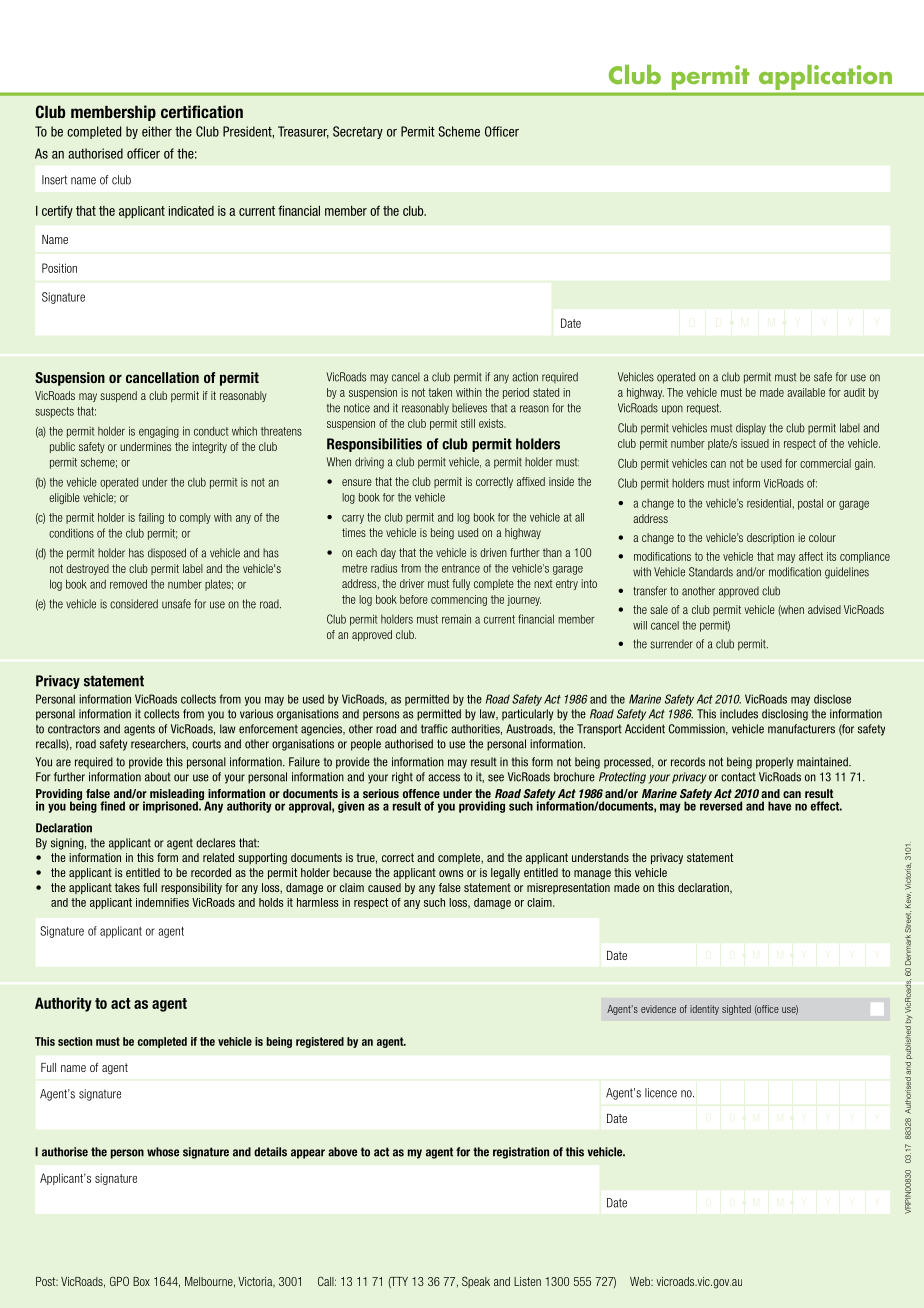 The width and height of the page is (924, 1308). Describe the element at coordinates (825, 77) in the page. I see `application` at that location.
